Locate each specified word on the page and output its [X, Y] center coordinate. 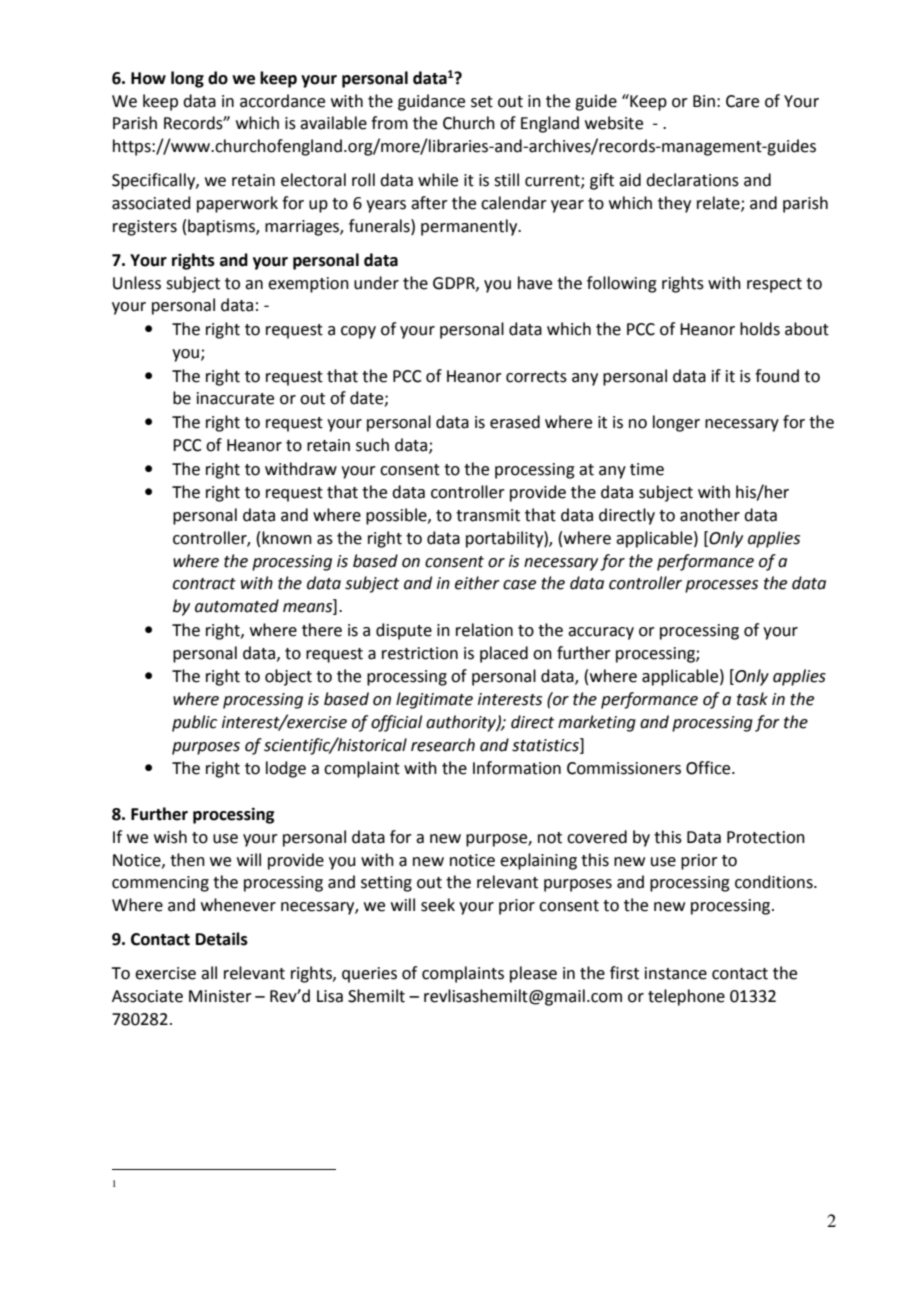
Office [709, 768]
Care [742, 101]
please [533, 974]
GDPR [455, 284]
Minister [220, 996]
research [443, 745]
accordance [282, 101]
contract [204, 584]
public [194, 723]
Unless [137, 283]
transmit [488, 515]
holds [760, 329]
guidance [431, 102]
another [710, 515]
